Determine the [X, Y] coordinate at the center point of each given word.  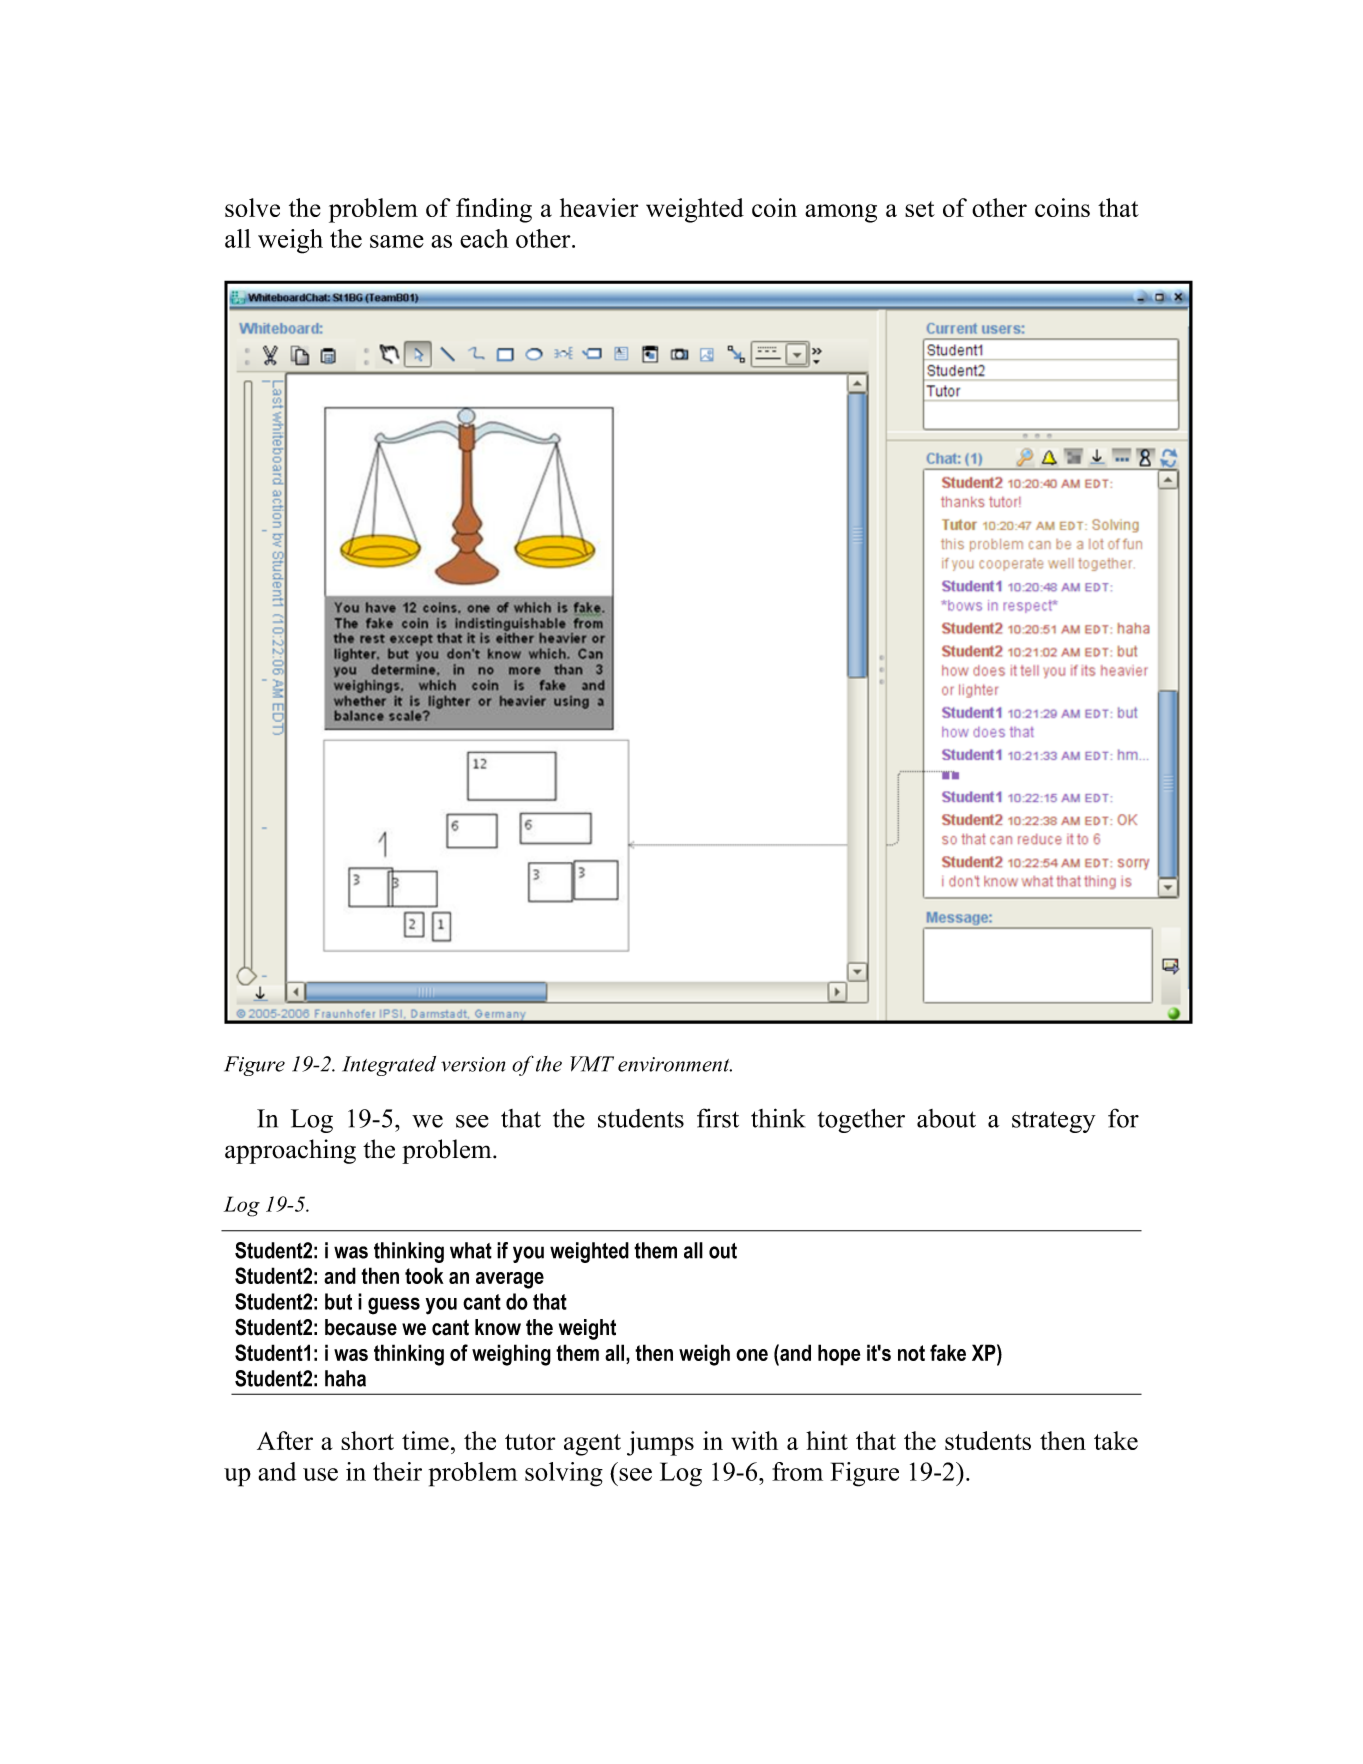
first [718, 1118]
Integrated [389, 1066]
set [920, 209]
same [397, 241]
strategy [1054, 1122]
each [484, 238]
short [367, 1440]
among [841, 213]
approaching [290, 1151]
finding [494, 210]
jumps [660, 1443]
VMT [592, 1064]
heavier [599, 207]
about [946, 1118]
